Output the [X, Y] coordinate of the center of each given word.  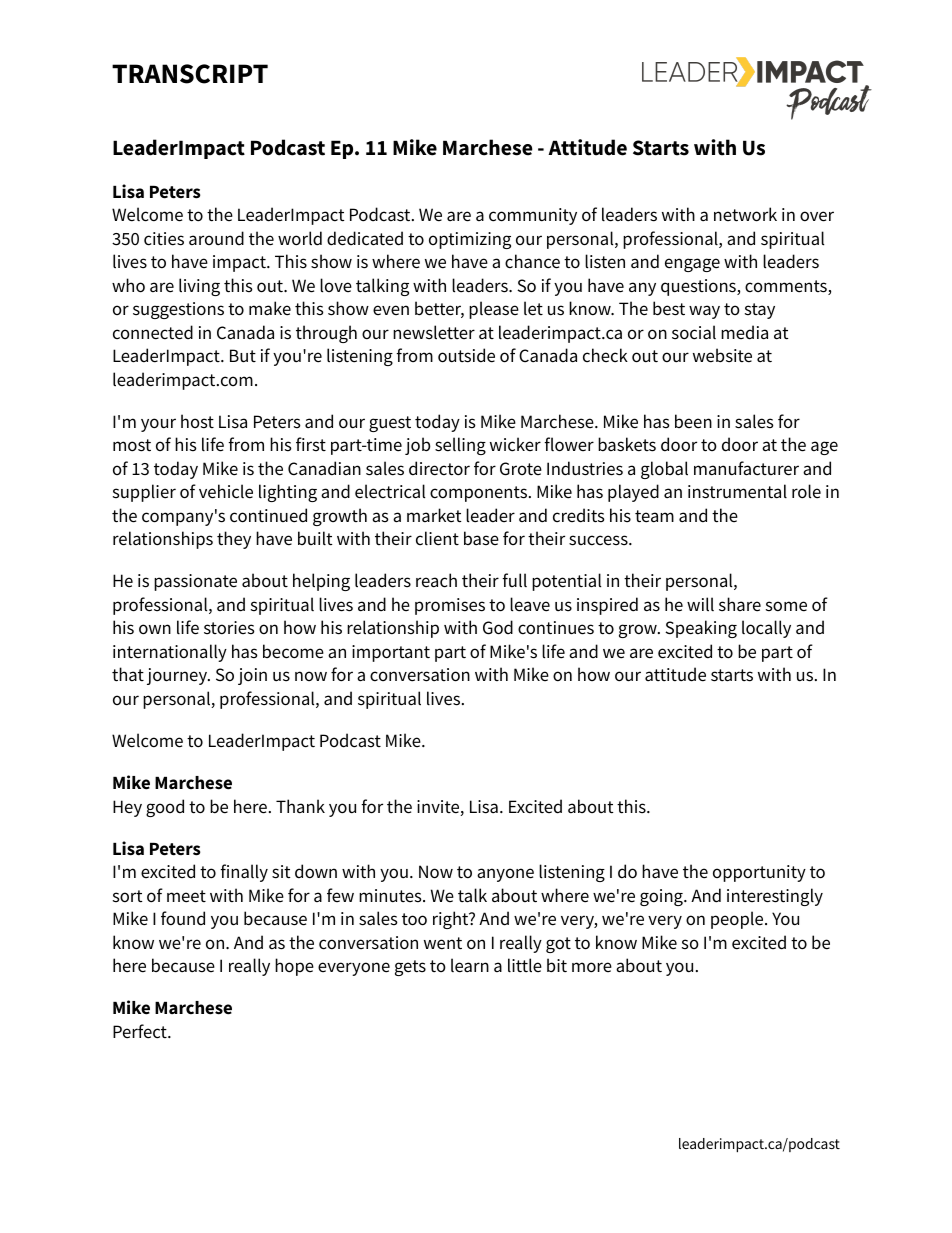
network [745, 214]
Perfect [141, 1031]
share [740, 604]
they [234, 540]
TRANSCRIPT [190, 74]
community [533, 216]
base [481, 538]
